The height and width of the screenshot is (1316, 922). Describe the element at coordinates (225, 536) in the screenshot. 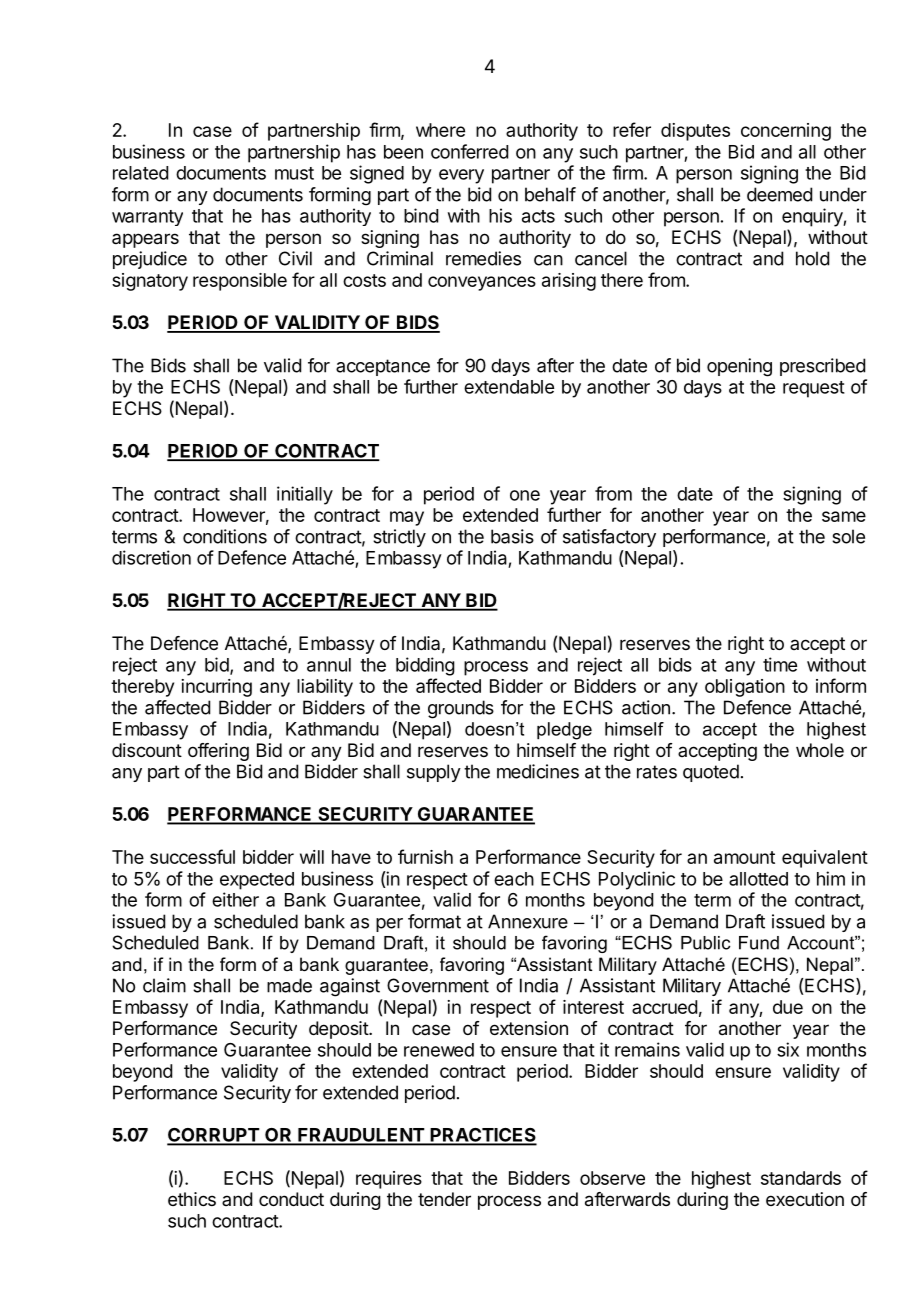

I see `conditions` at that location.
